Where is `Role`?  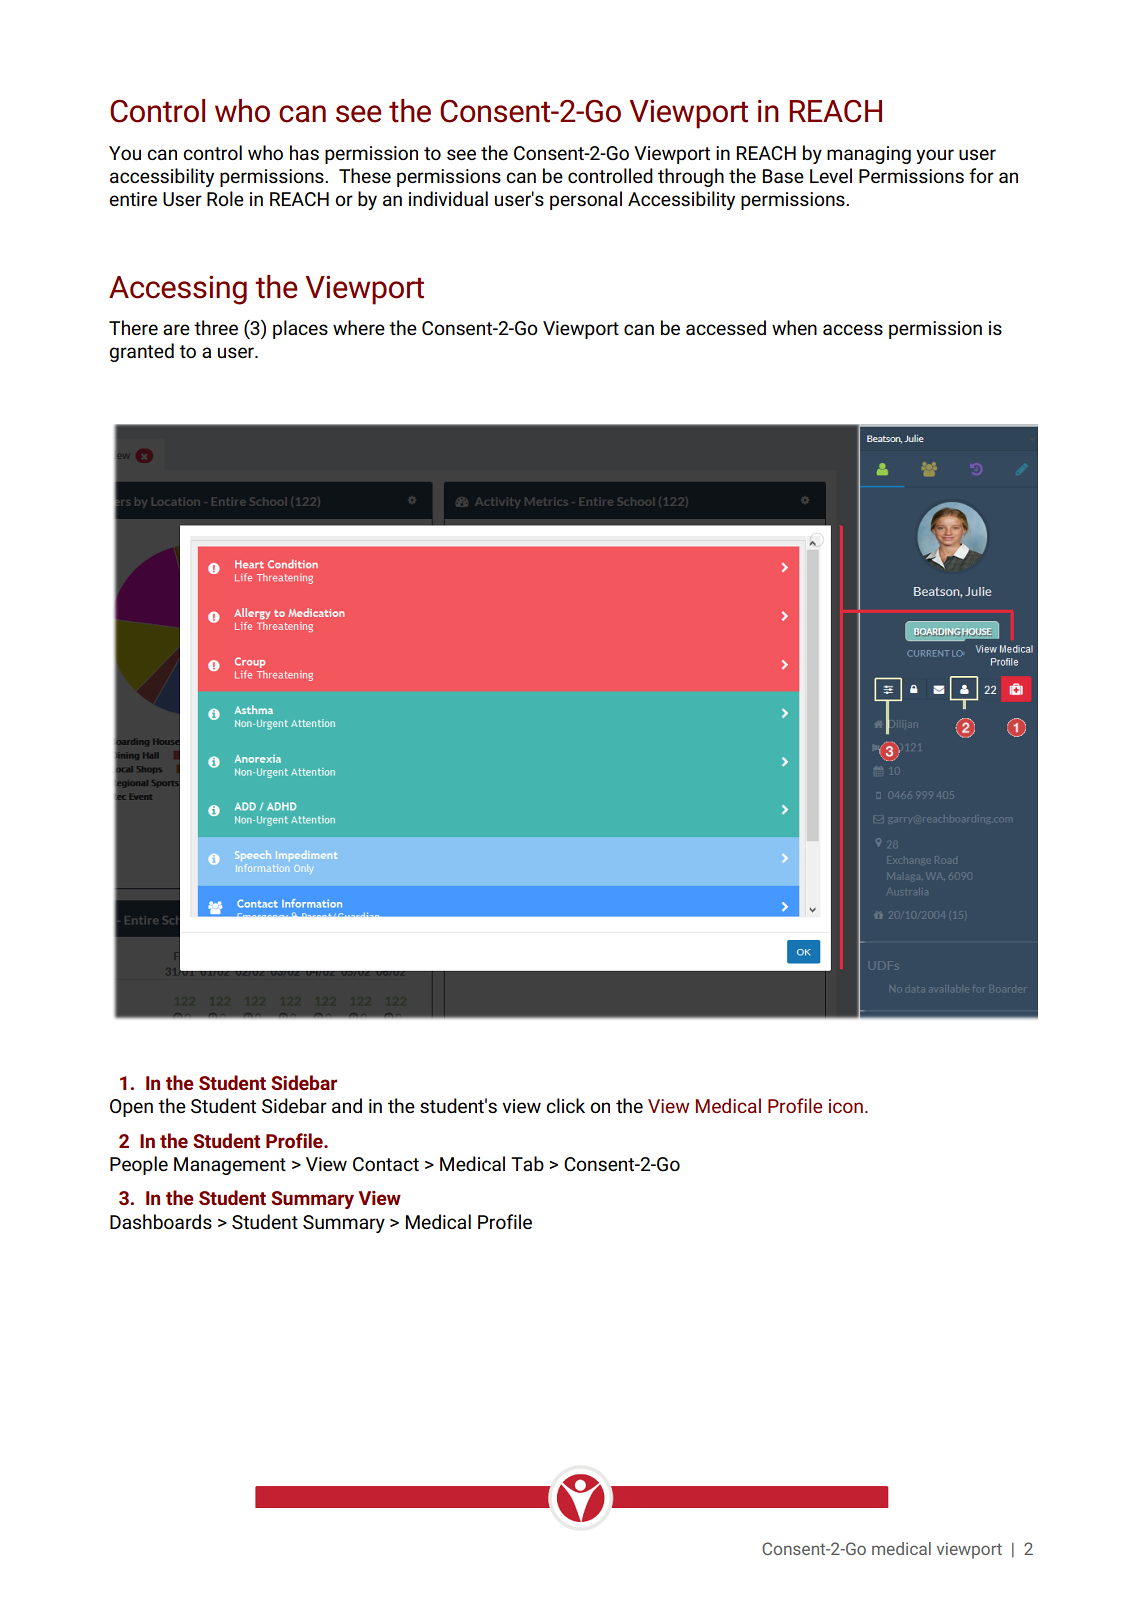
Role is located at coordinates (225, 198).
